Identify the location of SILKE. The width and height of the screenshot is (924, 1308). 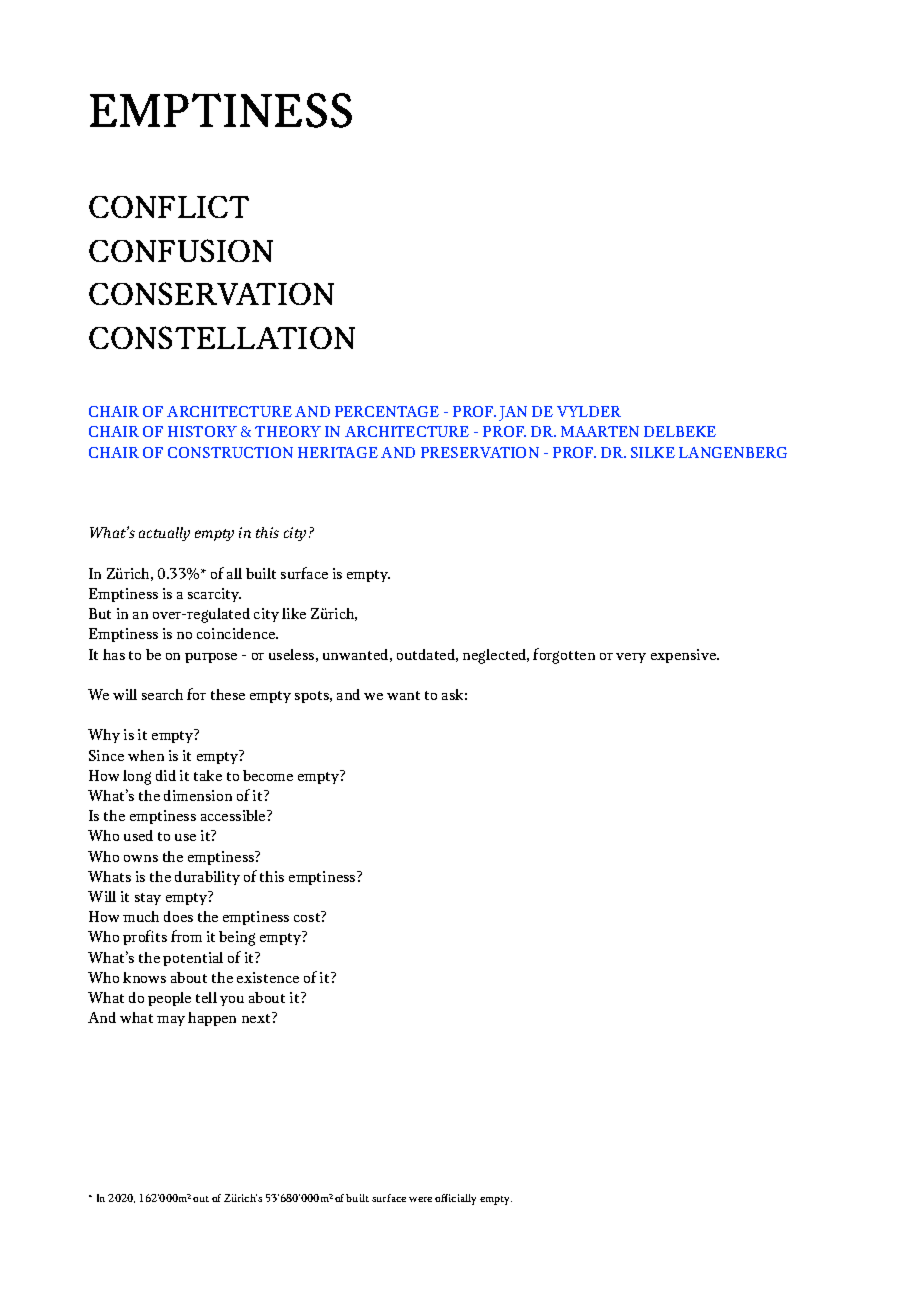
(653, 452).
